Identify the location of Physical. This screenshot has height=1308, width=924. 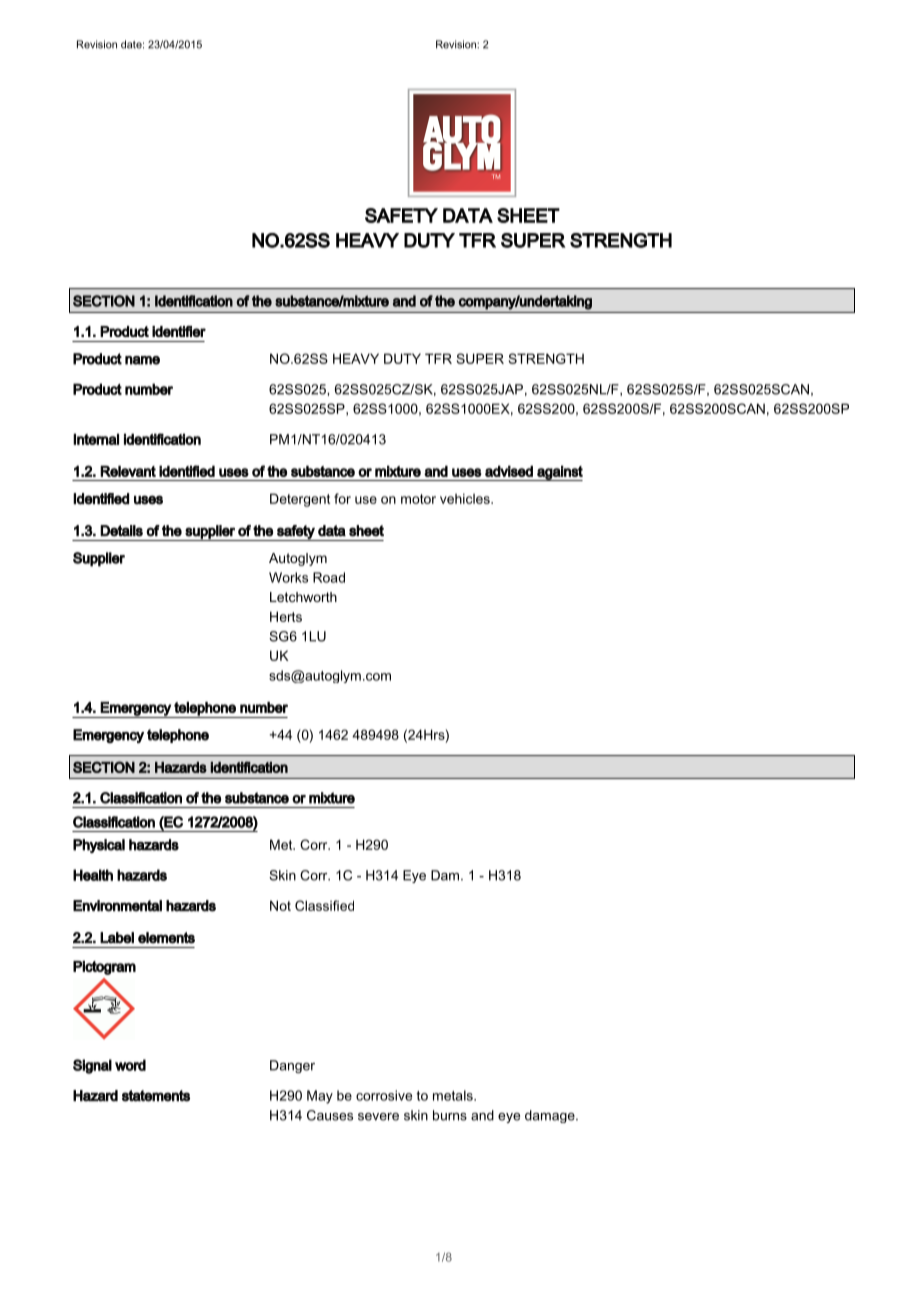
(99, 846).
